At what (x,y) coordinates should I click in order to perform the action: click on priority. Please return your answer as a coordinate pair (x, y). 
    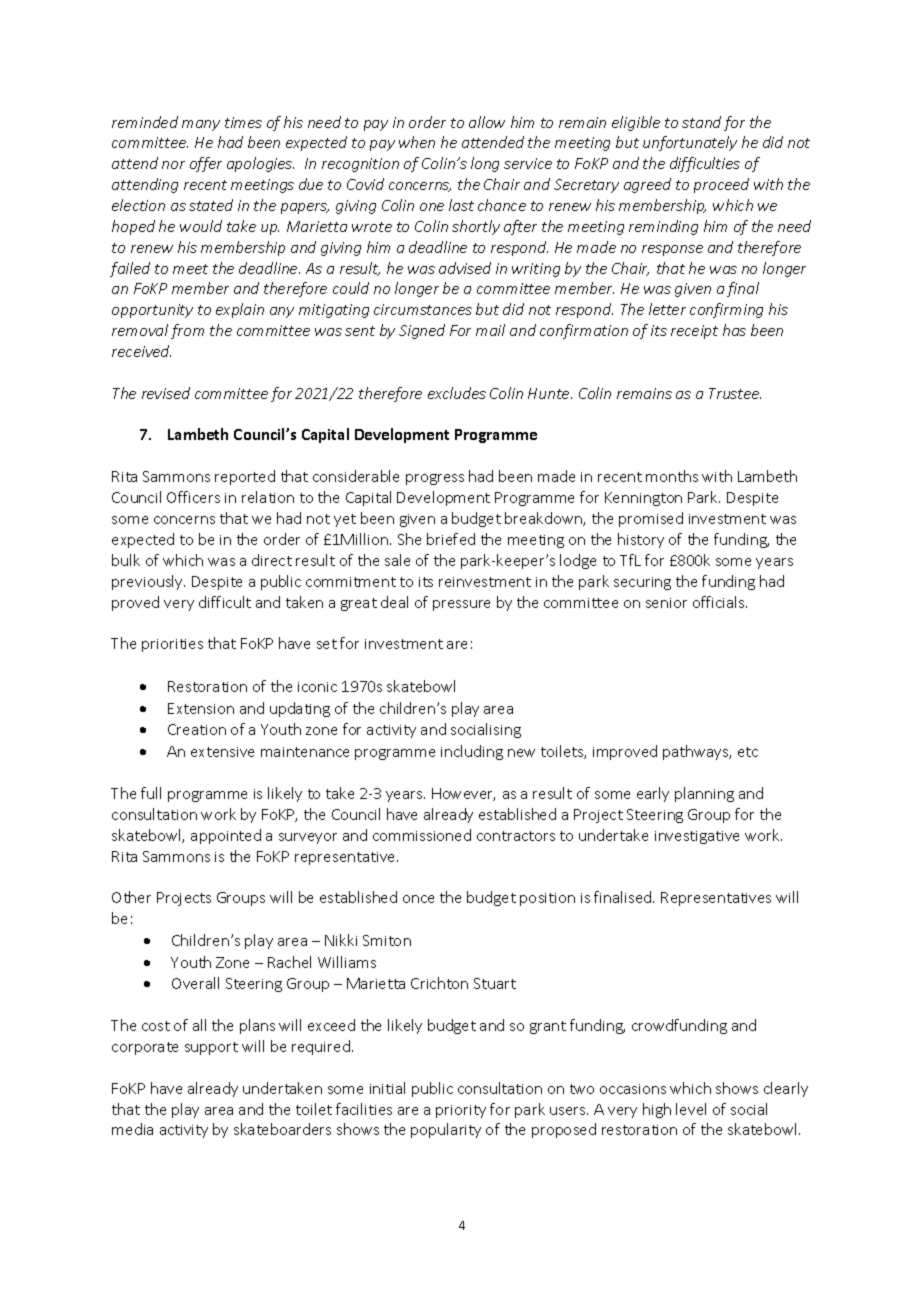
    Looking at the image, I should click on (461, 1111).
